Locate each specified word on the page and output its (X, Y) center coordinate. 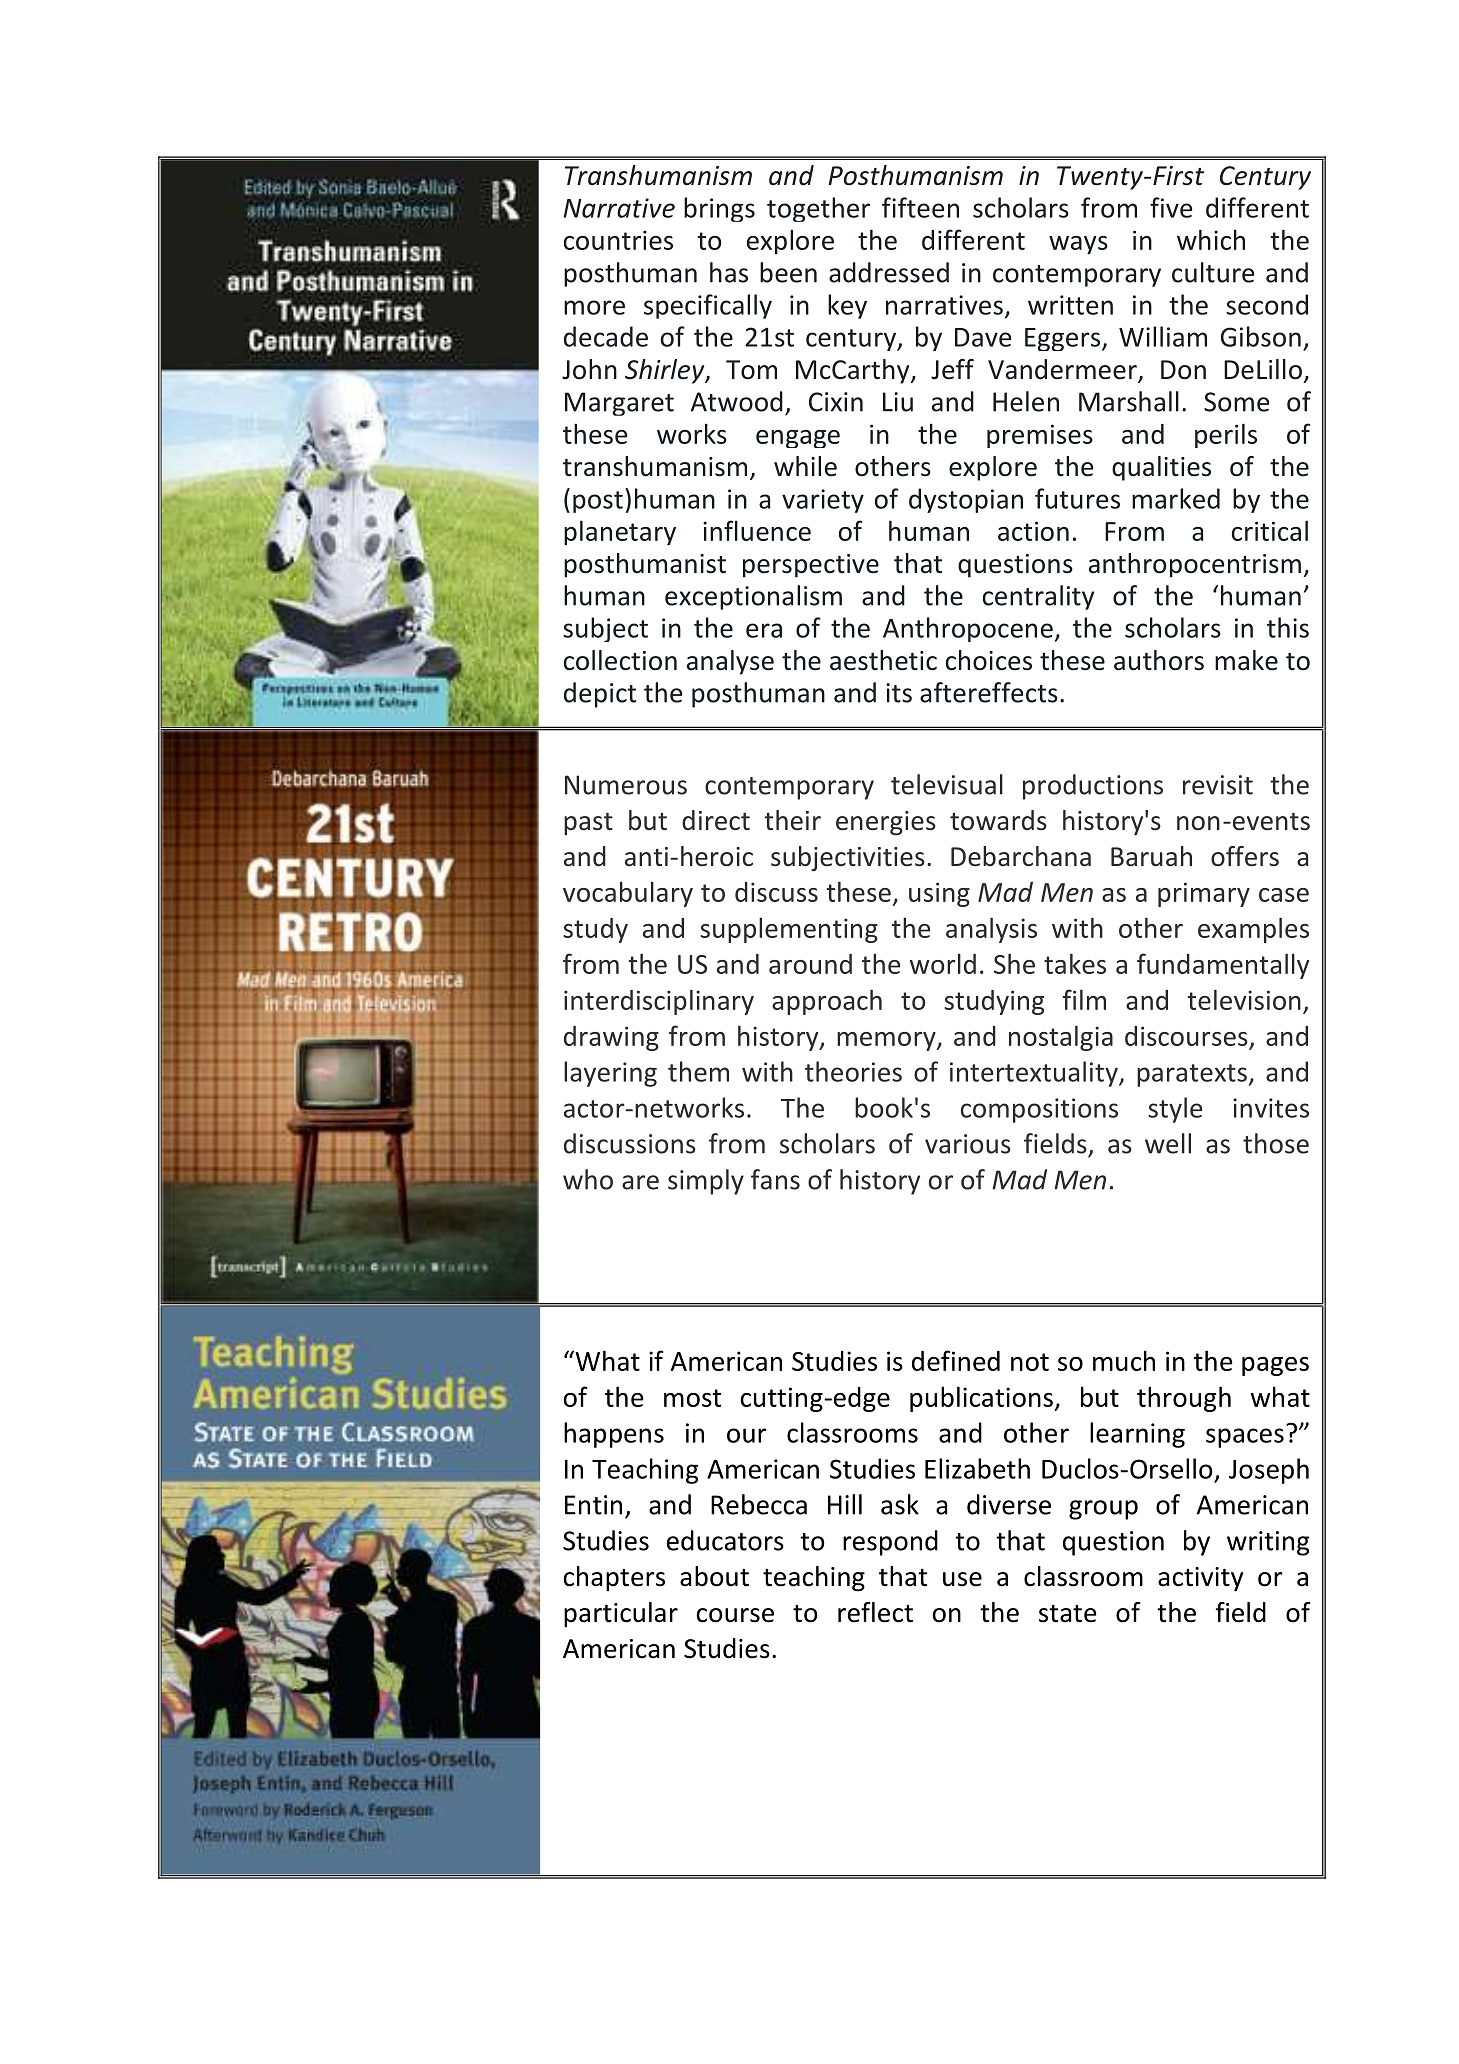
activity (1200, 1579)
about (714, 1576)
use (962, 1579)
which (1211, 239)
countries (618, 240)
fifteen (920, 207)
